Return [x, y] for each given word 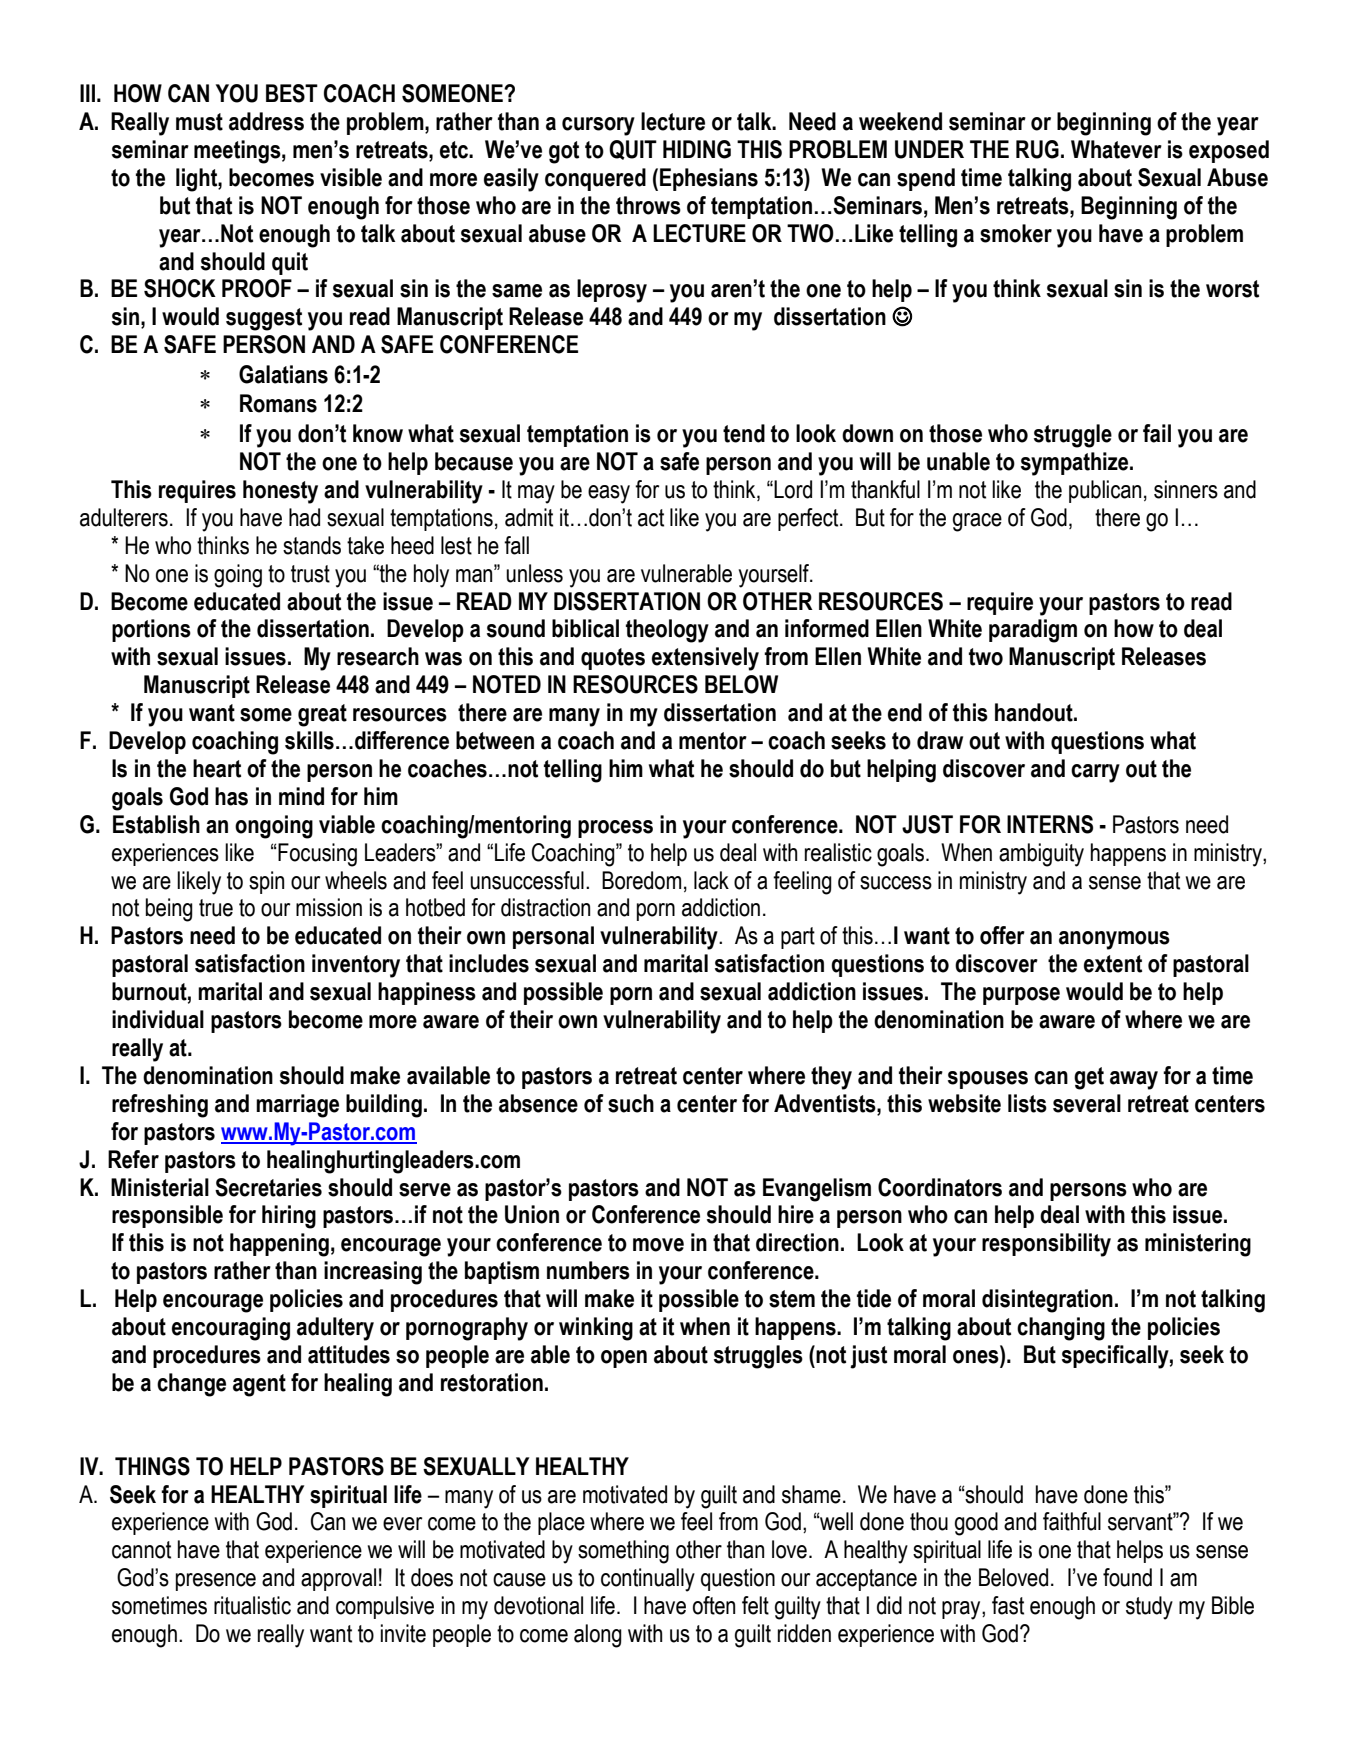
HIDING [697, 149]
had [304, 517]
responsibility [1046, 1245]
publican [1105, 491]
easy [609, 494]
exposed [1229, 151]
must [199, 122]
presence [216, 1582]
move [658, 1245]
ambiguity [1041, 855]
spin [266, 882]
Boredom [641, 880]
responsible [167, 1216]
